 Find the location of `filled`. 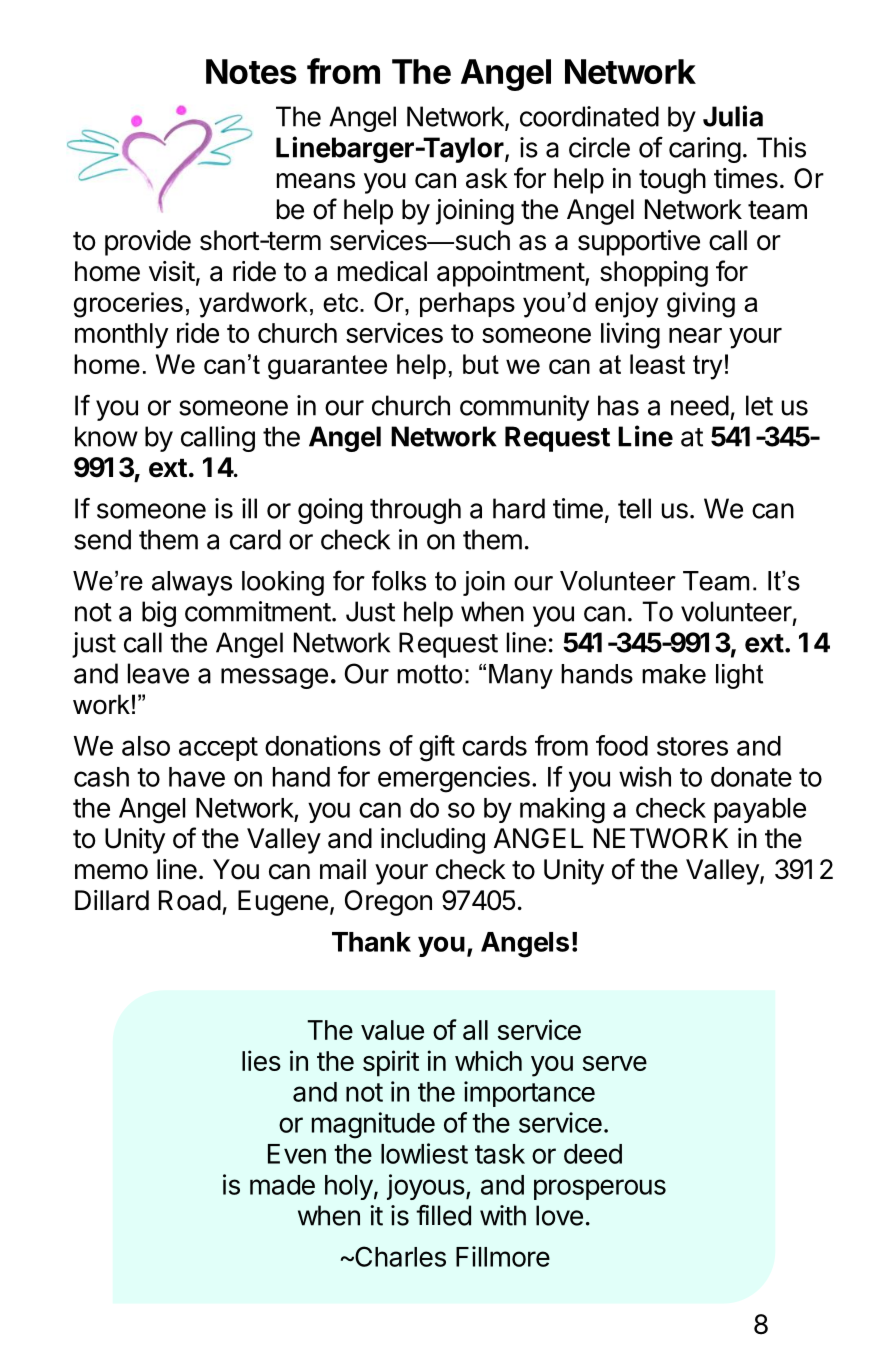

filled is located at coordinates (443, 1215).
